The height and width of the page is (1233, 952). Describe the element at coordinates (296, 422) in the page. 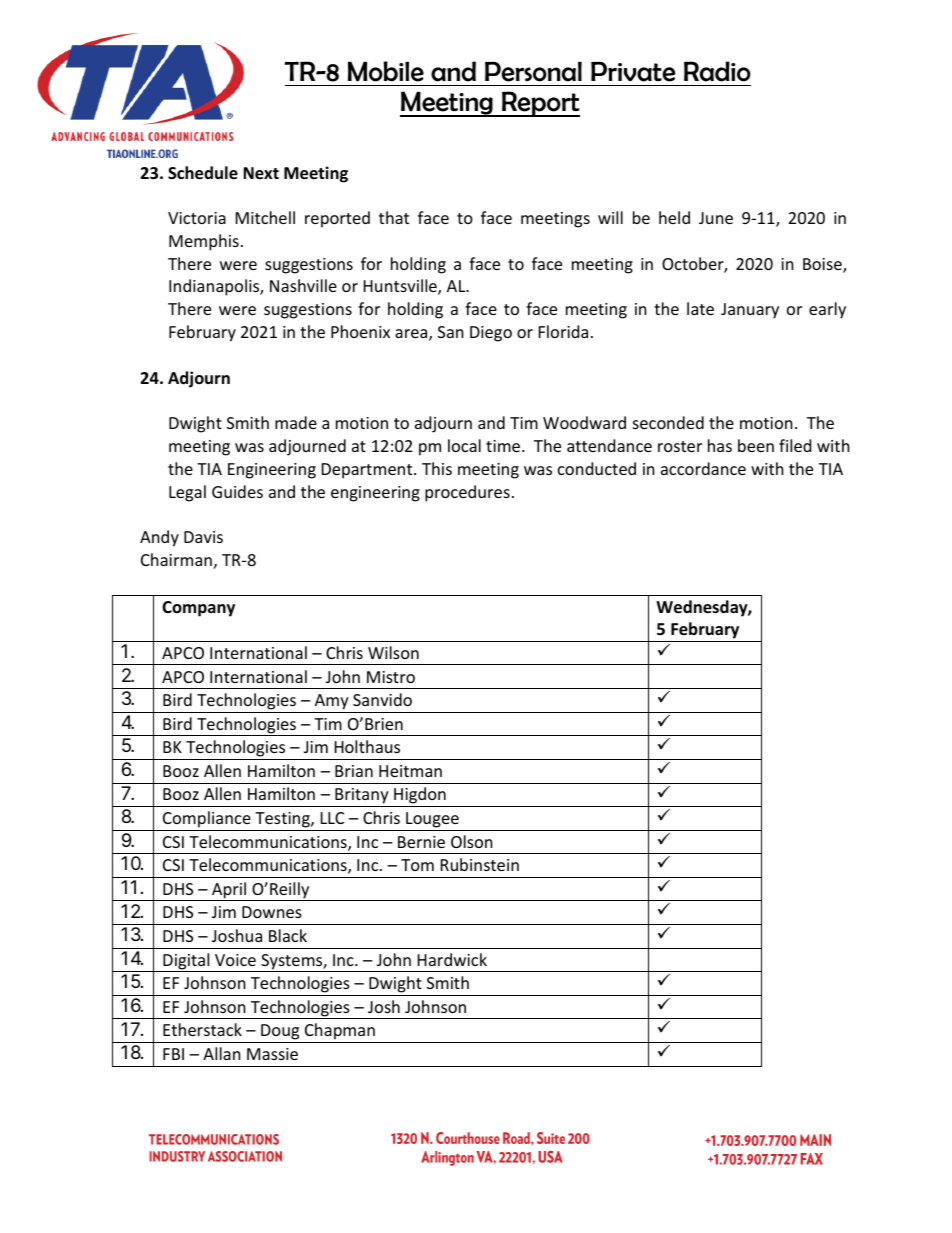

I see `made` at that location.
